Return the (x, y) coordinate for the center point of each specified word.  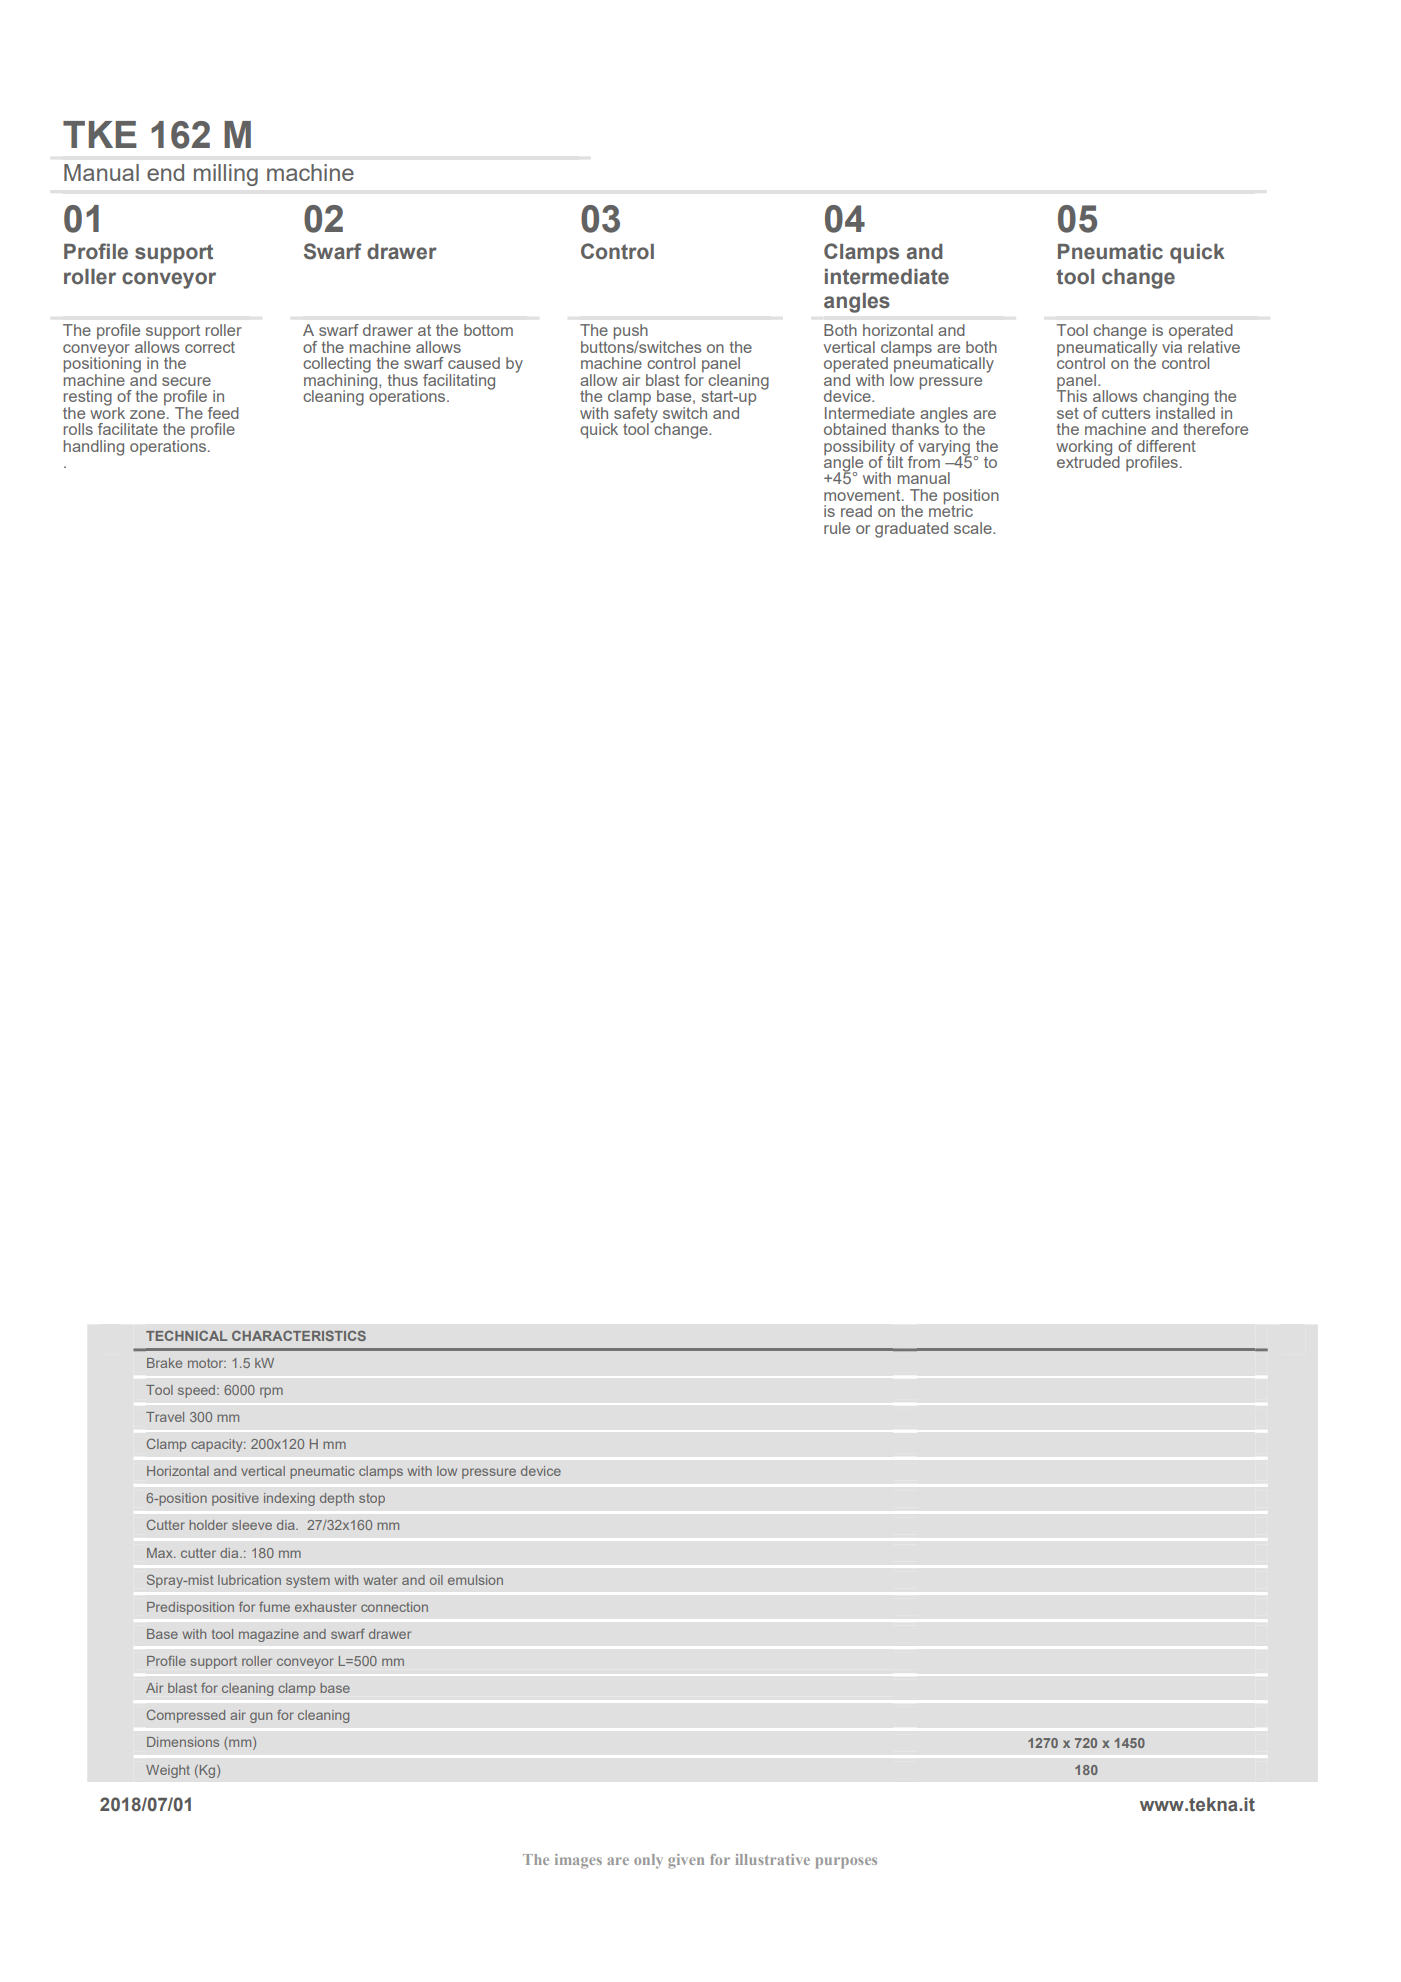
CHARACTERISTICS (299, 1335)
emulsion (475, 1580)
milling (226, 175)
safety (635, 414)
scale (974, 528)
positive (235, 1499)
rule (837, 528)
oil (436, 1580)
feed (223, 413)
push (631, 333)
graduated (911, 530)
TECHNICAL (186, 1336)
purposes (846, 1863)
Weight (168, 1771)
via (1172, 345)
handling (94, 448)
